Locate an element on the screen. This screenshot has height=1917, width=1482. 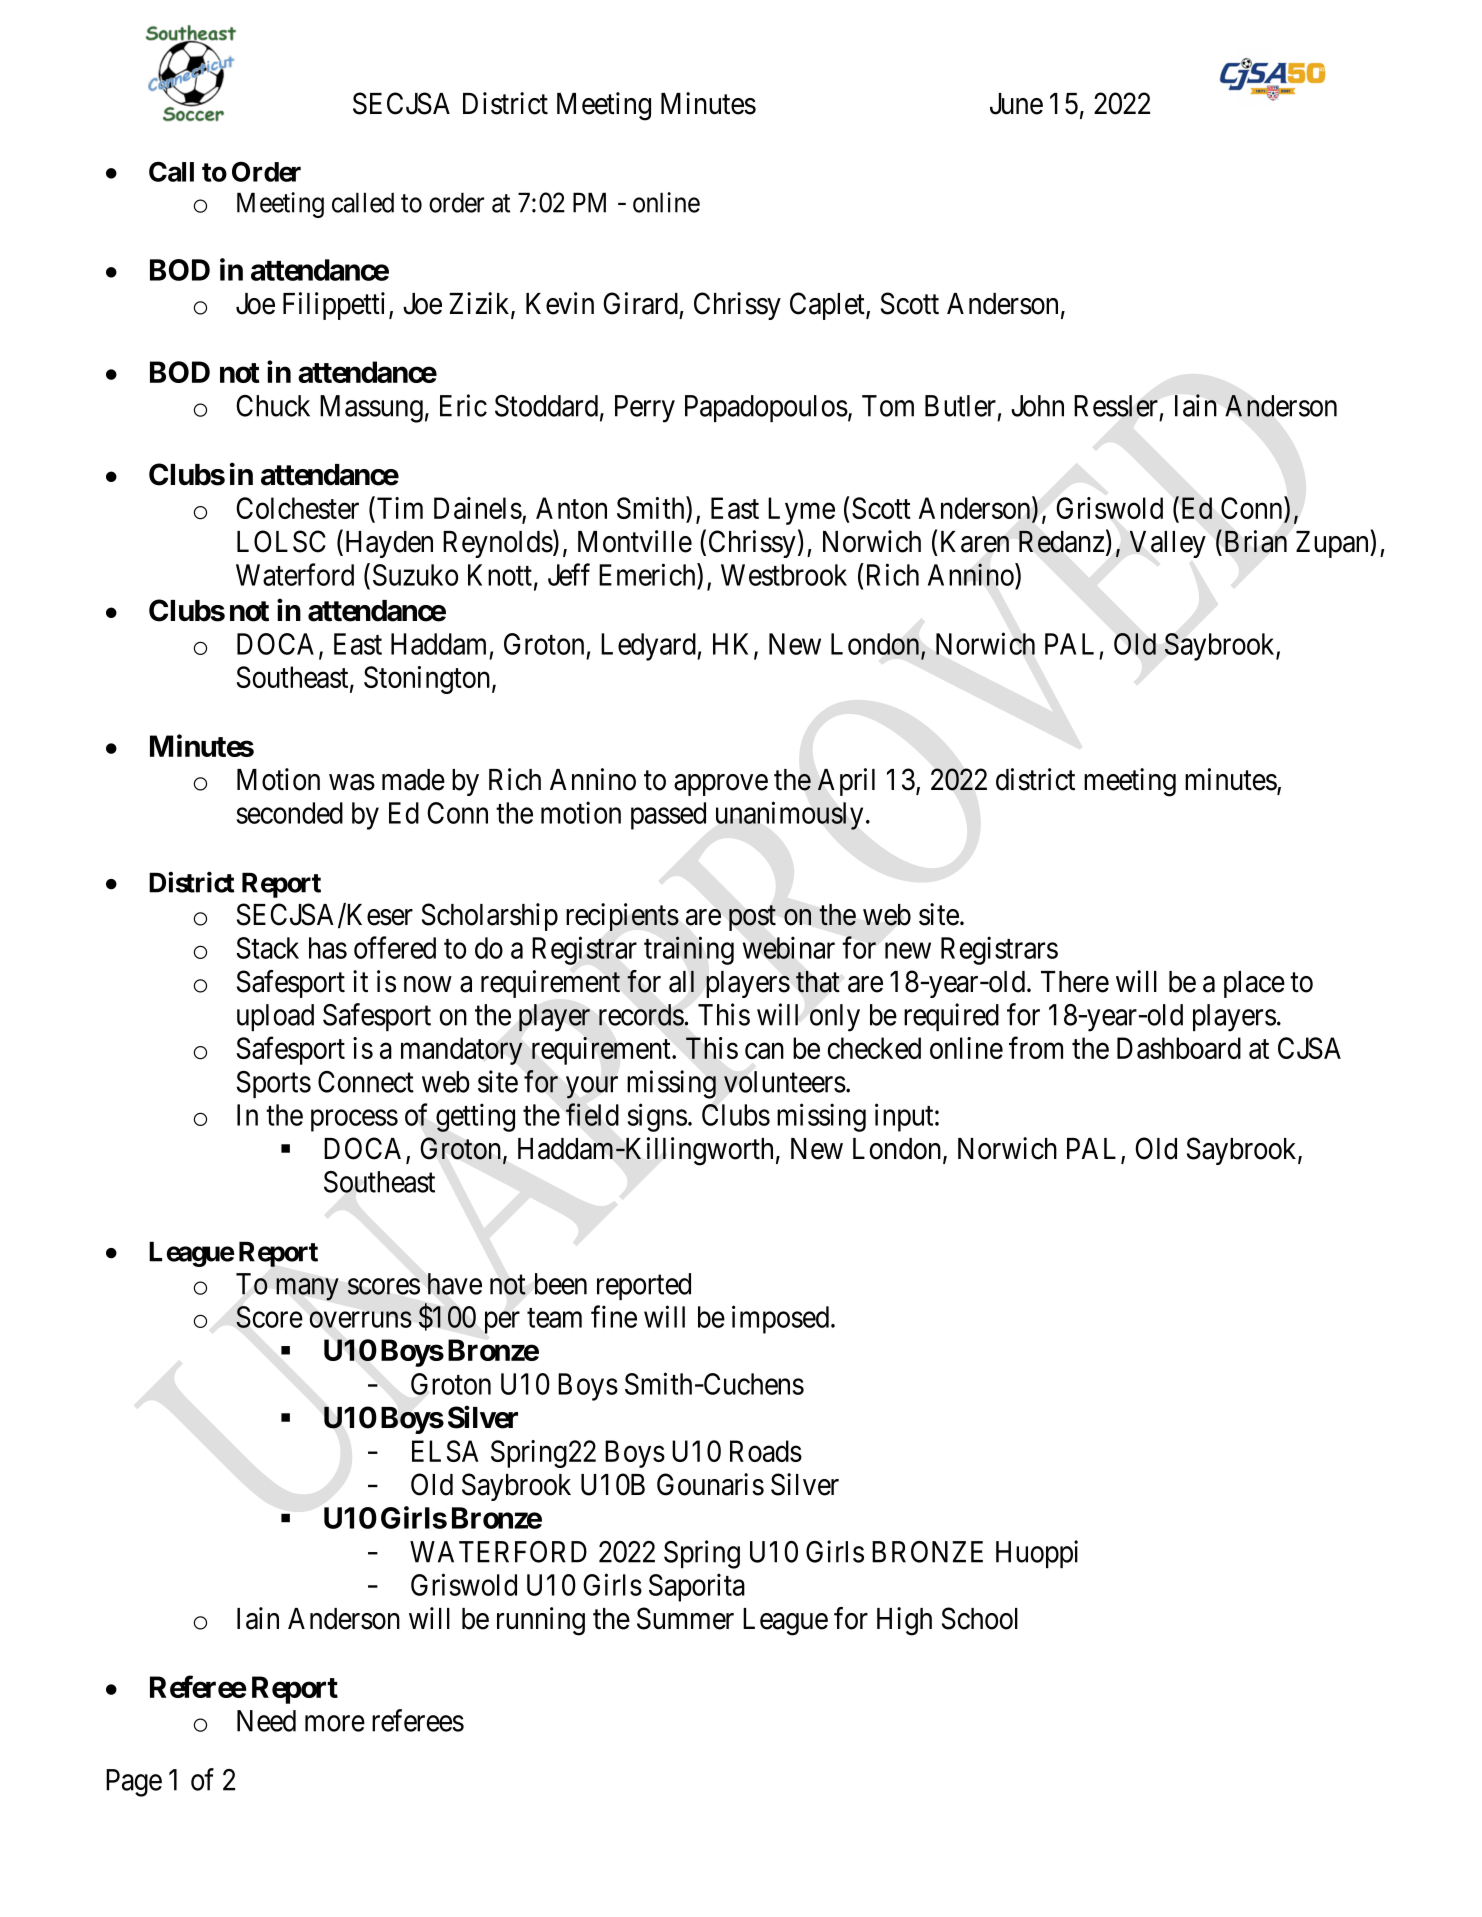
Dashboard is located at coordinates (1179, 1048).
